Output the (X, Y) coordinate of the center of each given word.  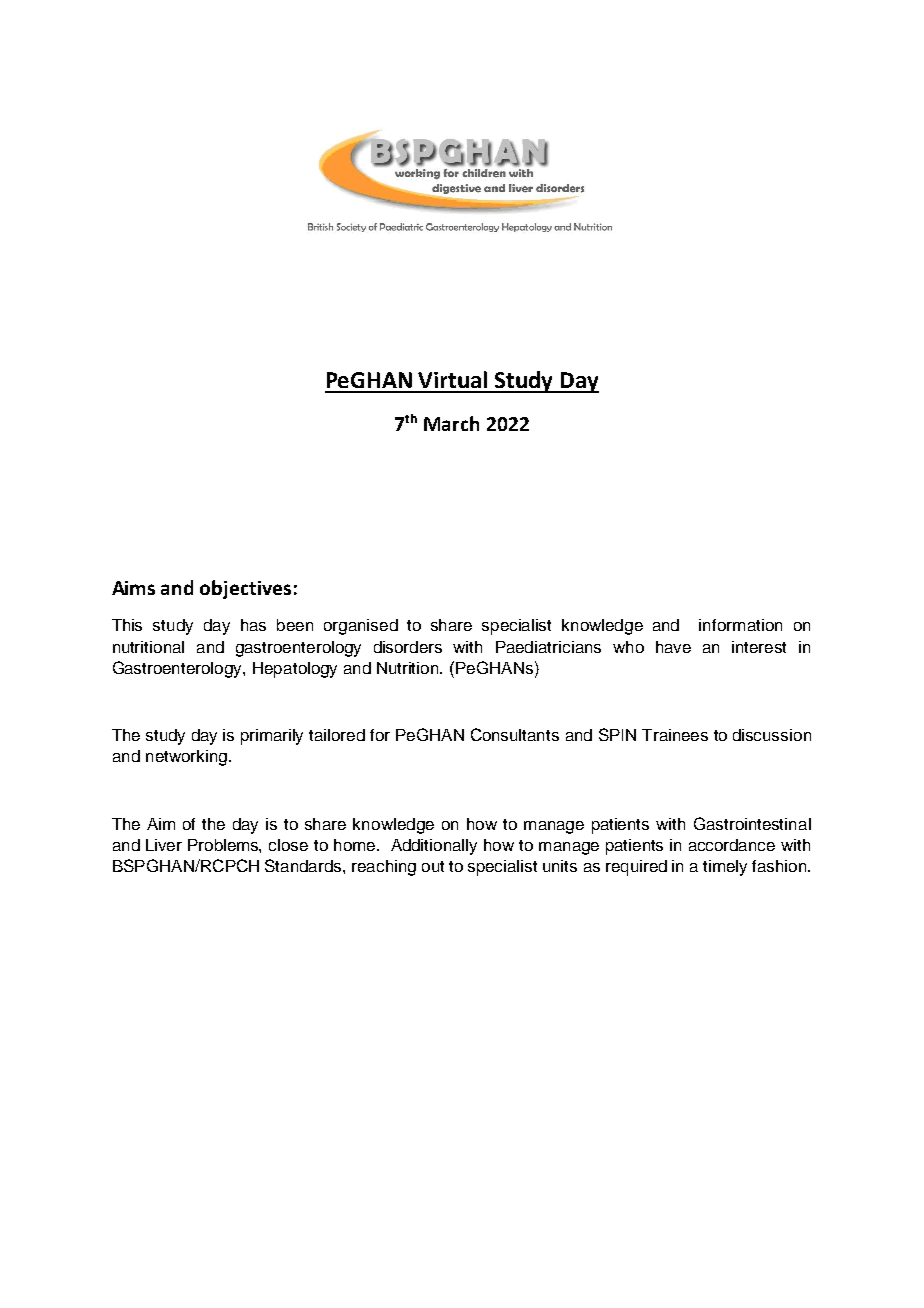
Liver (164, 845)
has (253, 625)
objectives (245, 589)
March (451, 423)
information (740, 625)
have (673, 647)
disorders (408, 647)
